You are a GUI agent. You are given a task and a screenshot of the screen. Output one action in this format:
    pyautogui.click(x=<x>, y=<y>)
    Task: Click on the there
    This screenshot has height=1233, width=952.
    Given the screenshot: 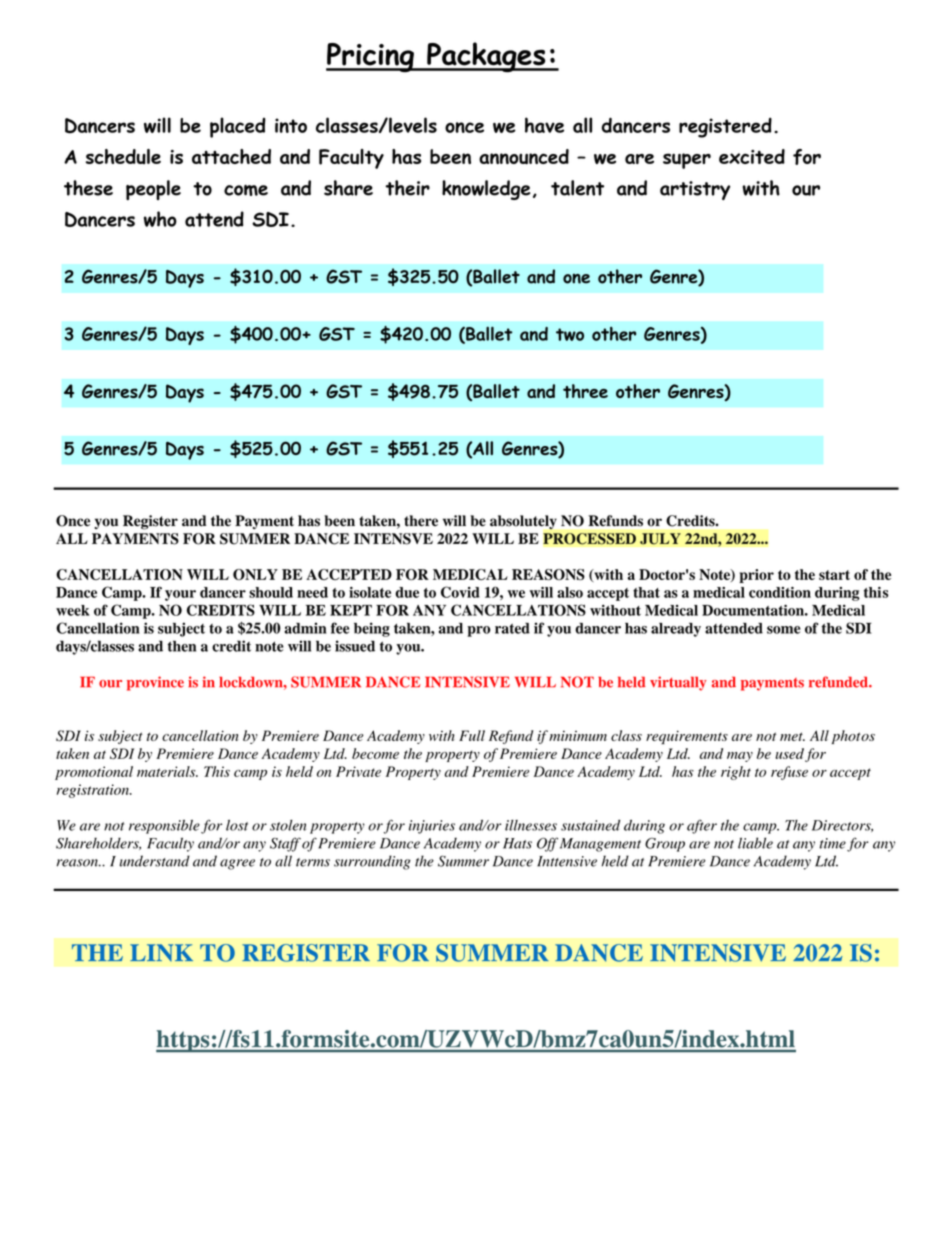 What is the action you would take?
    pyautogui.click(x=421, y=521)
